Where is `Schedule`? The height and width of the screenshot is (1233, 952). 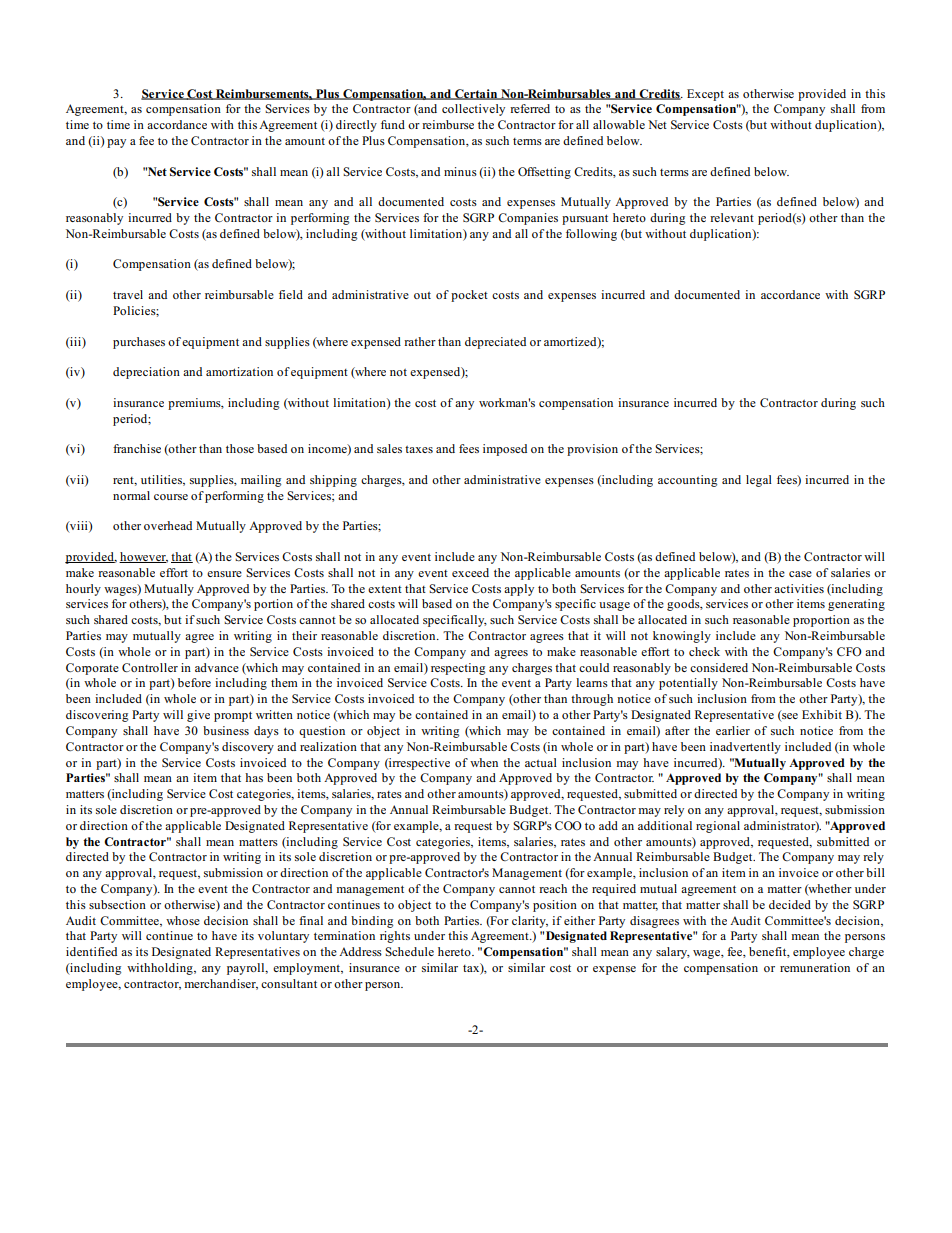
Schedule is located at coordinates (409, 951).
